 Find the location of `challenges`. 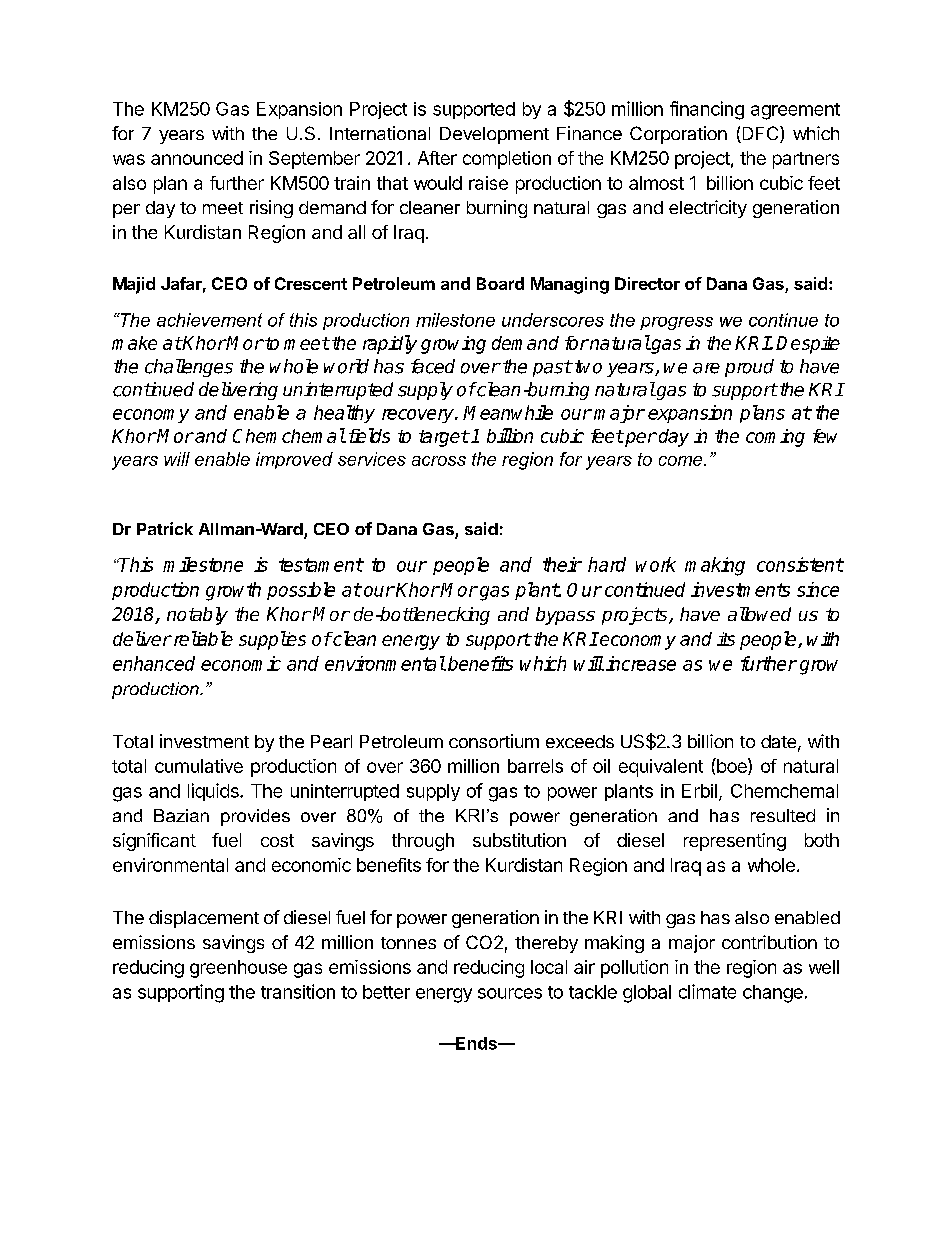

challenges is located at coordinates (189, 368).
